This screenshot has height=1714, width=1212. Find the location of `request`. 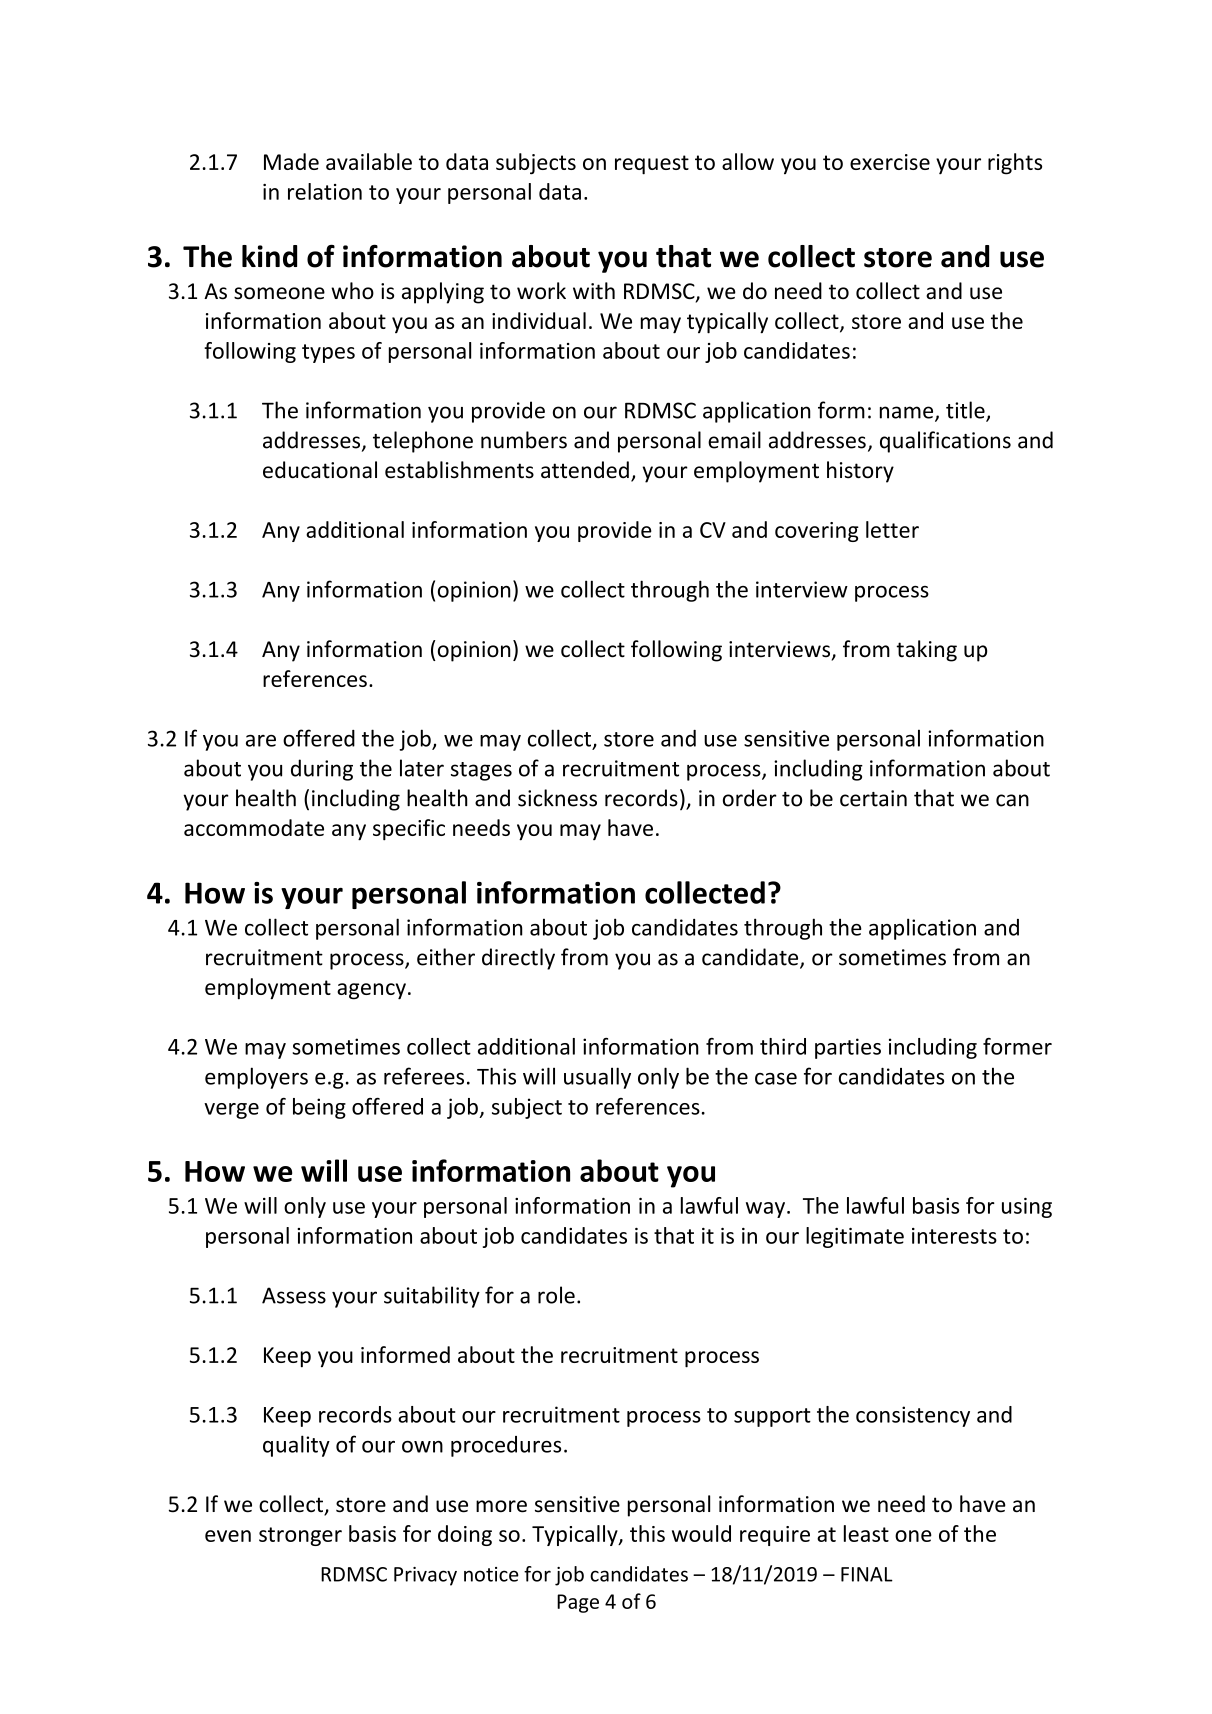

request is located at coordinates (652, 165).
